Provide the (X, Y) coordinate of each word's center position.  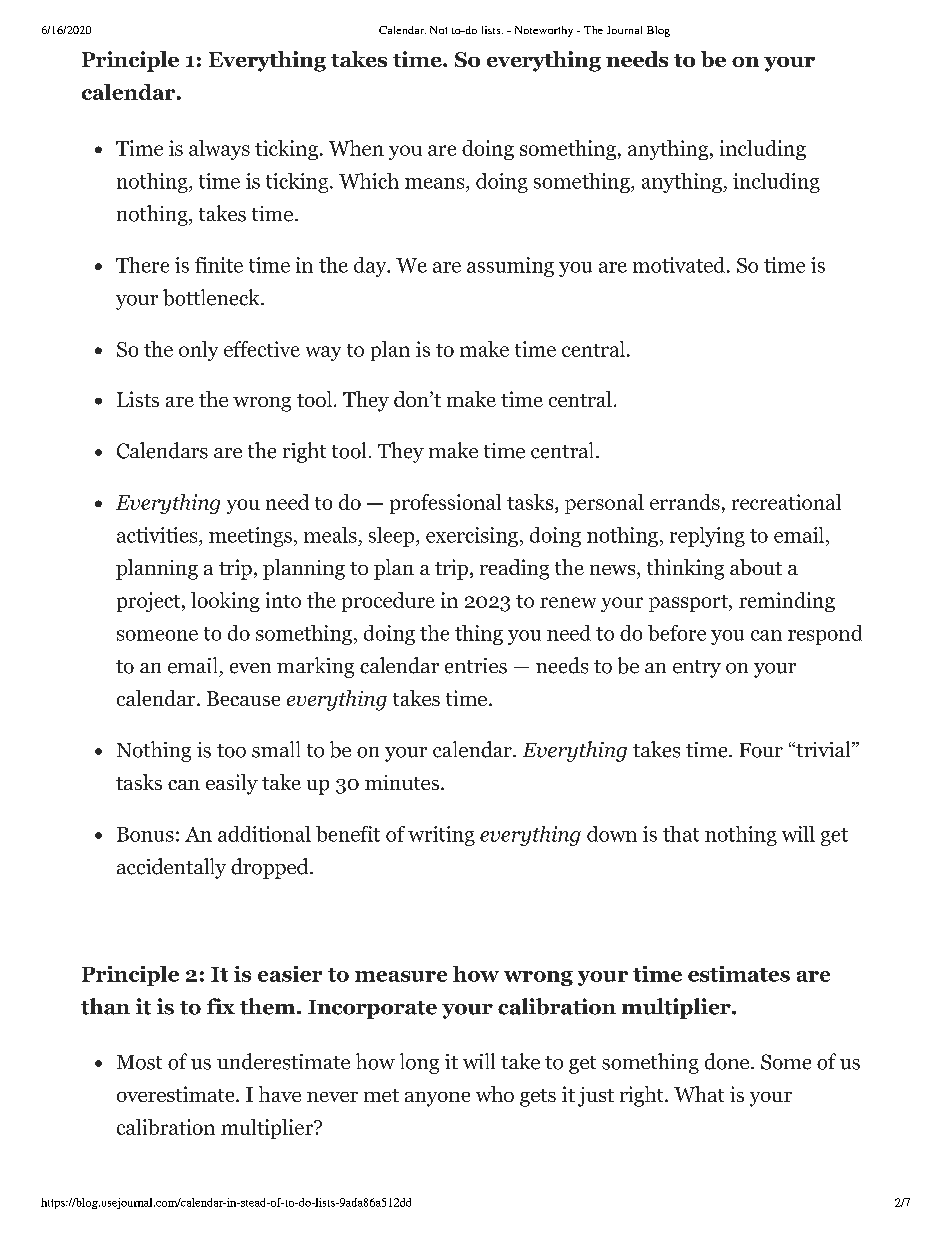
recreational (786, 502)
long (419, 1063)
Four (761, 750)
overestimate (177, 1094)
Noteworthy (544, 31)
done (728, 1061)
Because (243, 698)
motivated (680, 265)
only (198, 351)
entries (476, 666)
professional (445, 504)
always (219, 150)
